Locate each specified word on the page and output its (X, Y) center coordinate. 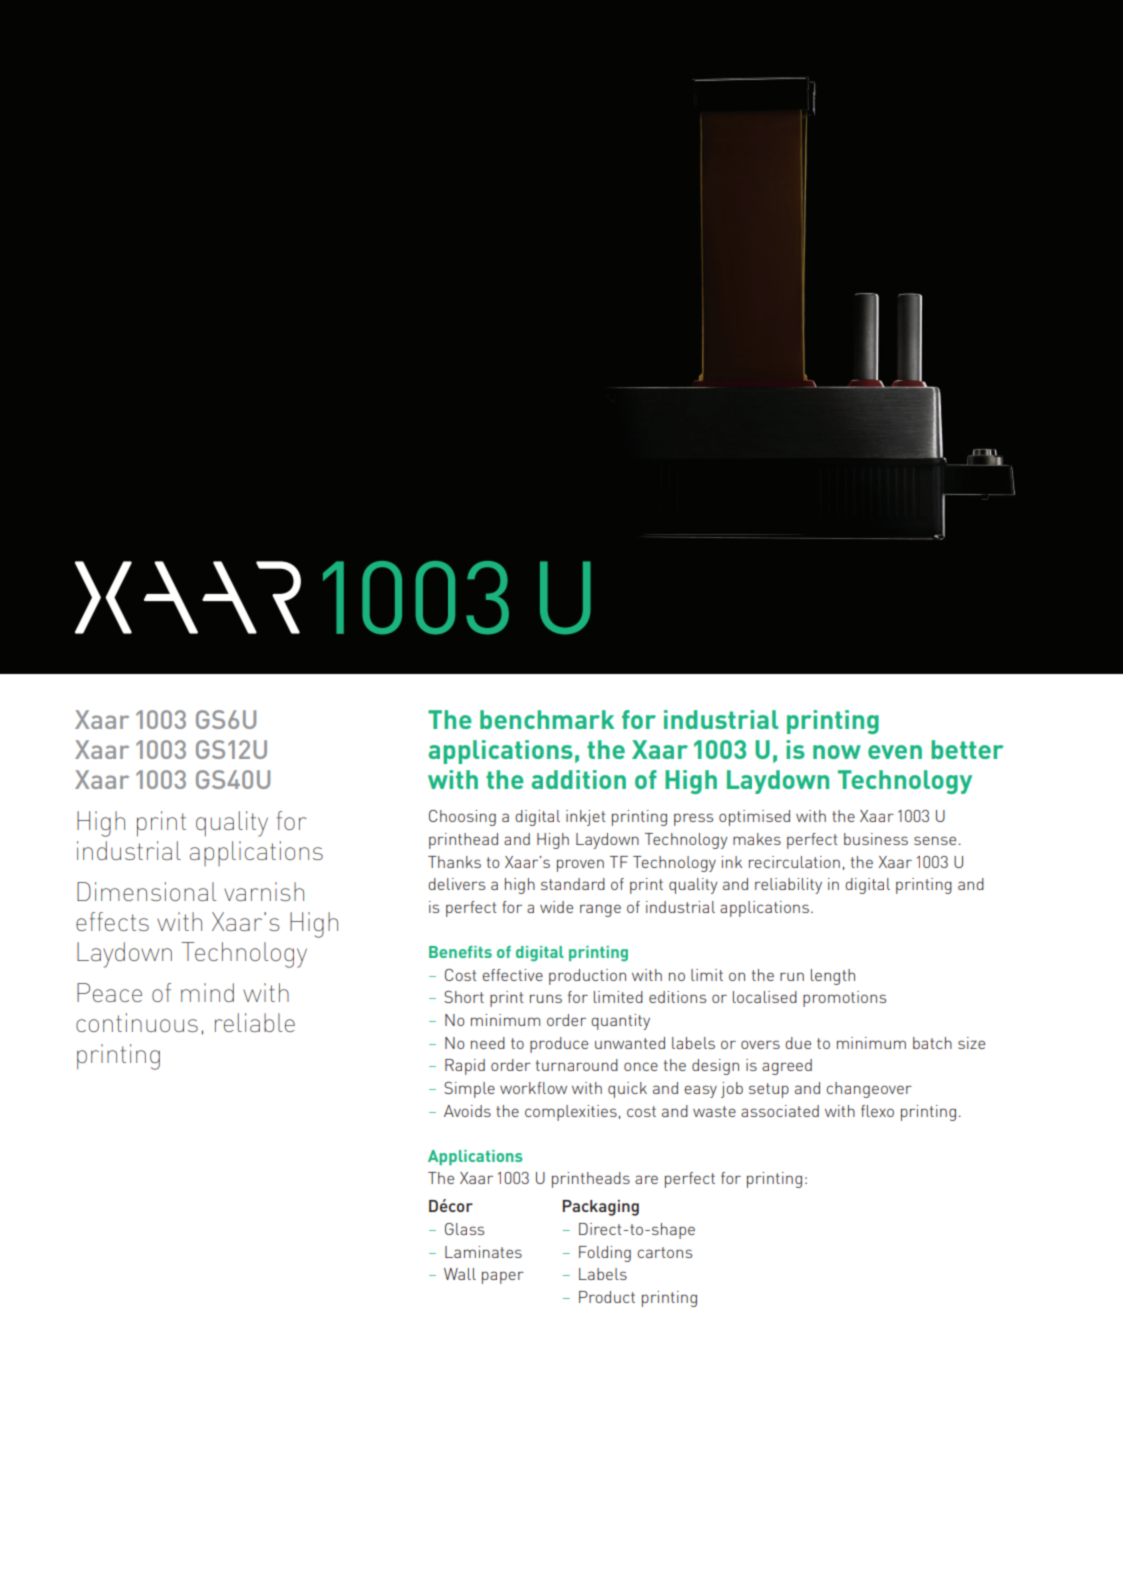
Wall (460, 1274)
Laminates (483, 1252)
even (895, 752)
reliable (255, 1022)
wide (556, 907)
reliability (788, 886)
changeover (869, 1090)
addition (579, 779)
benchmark (547, 719)
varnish (264, 891)
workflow (533, 1088)
